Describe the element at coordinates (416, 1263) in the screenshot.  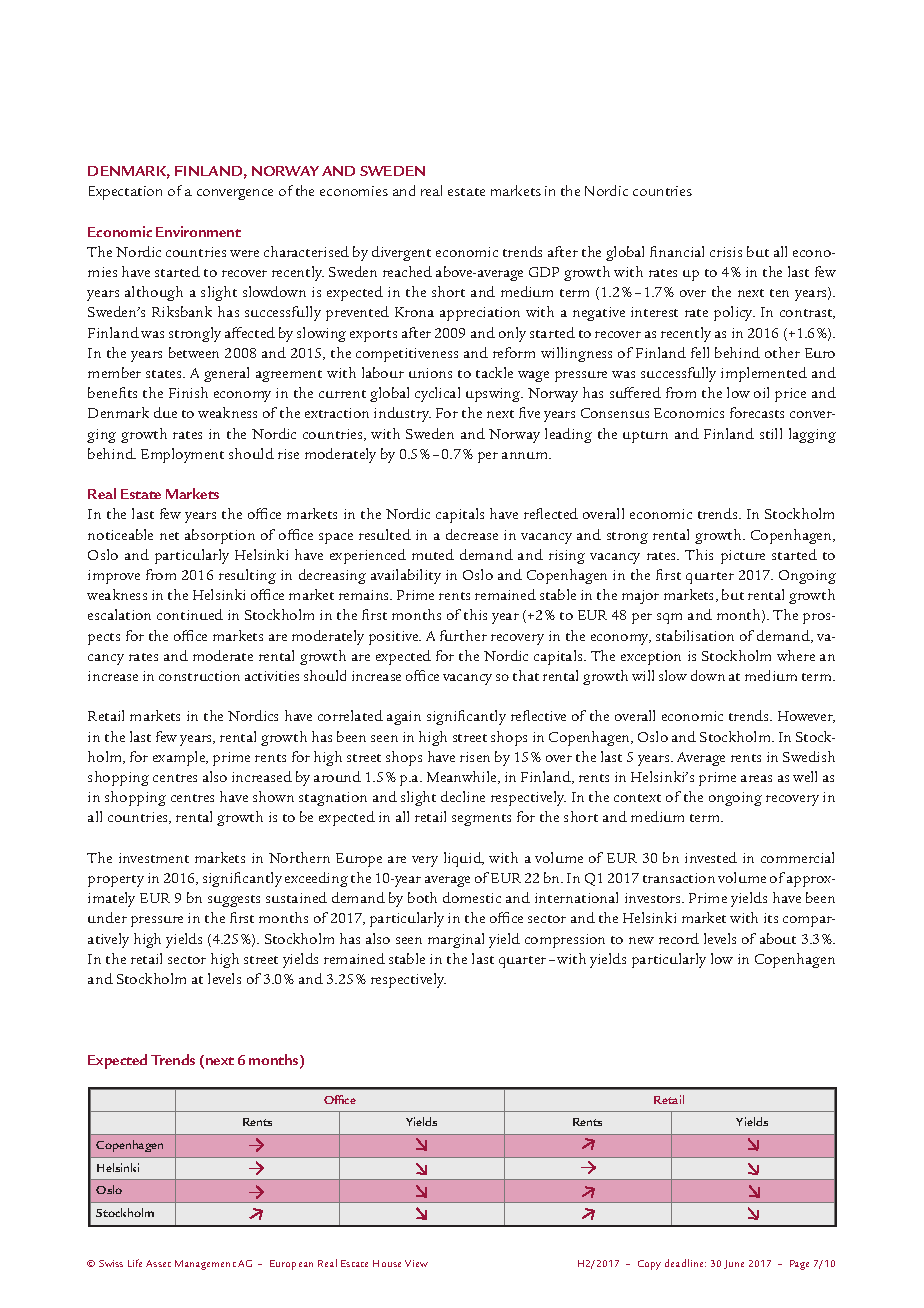
I see `View` at that location.
